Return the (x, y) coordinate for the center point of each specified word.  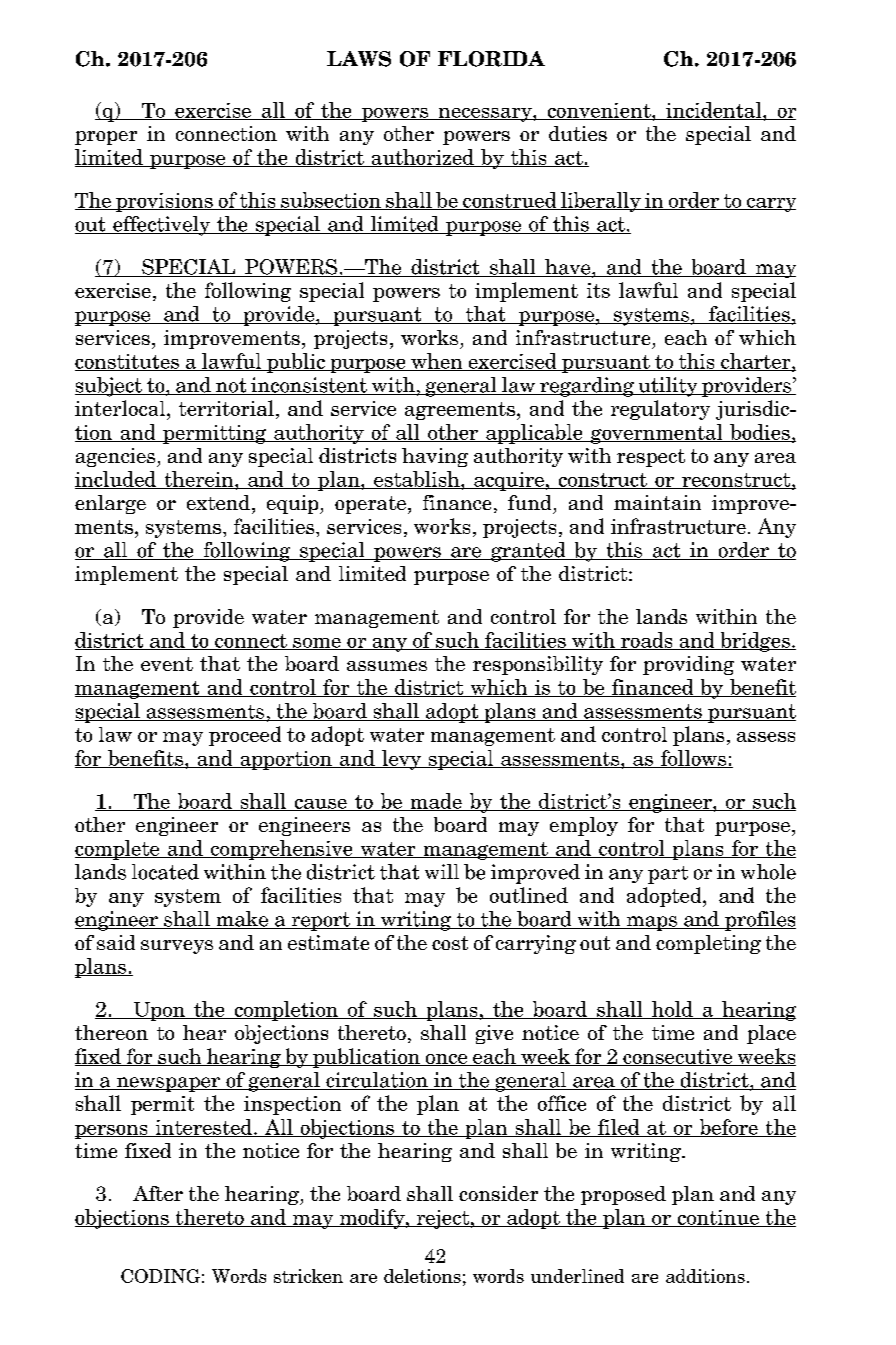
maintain (657, 502)
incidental (714, 111)
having (435, 457)
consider (498, 1193)
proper (106, 138)
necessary (485, 115)
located (165, 872)
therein (199, 480)
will (442, 871)
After (158, 1193)
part (668, 875)
